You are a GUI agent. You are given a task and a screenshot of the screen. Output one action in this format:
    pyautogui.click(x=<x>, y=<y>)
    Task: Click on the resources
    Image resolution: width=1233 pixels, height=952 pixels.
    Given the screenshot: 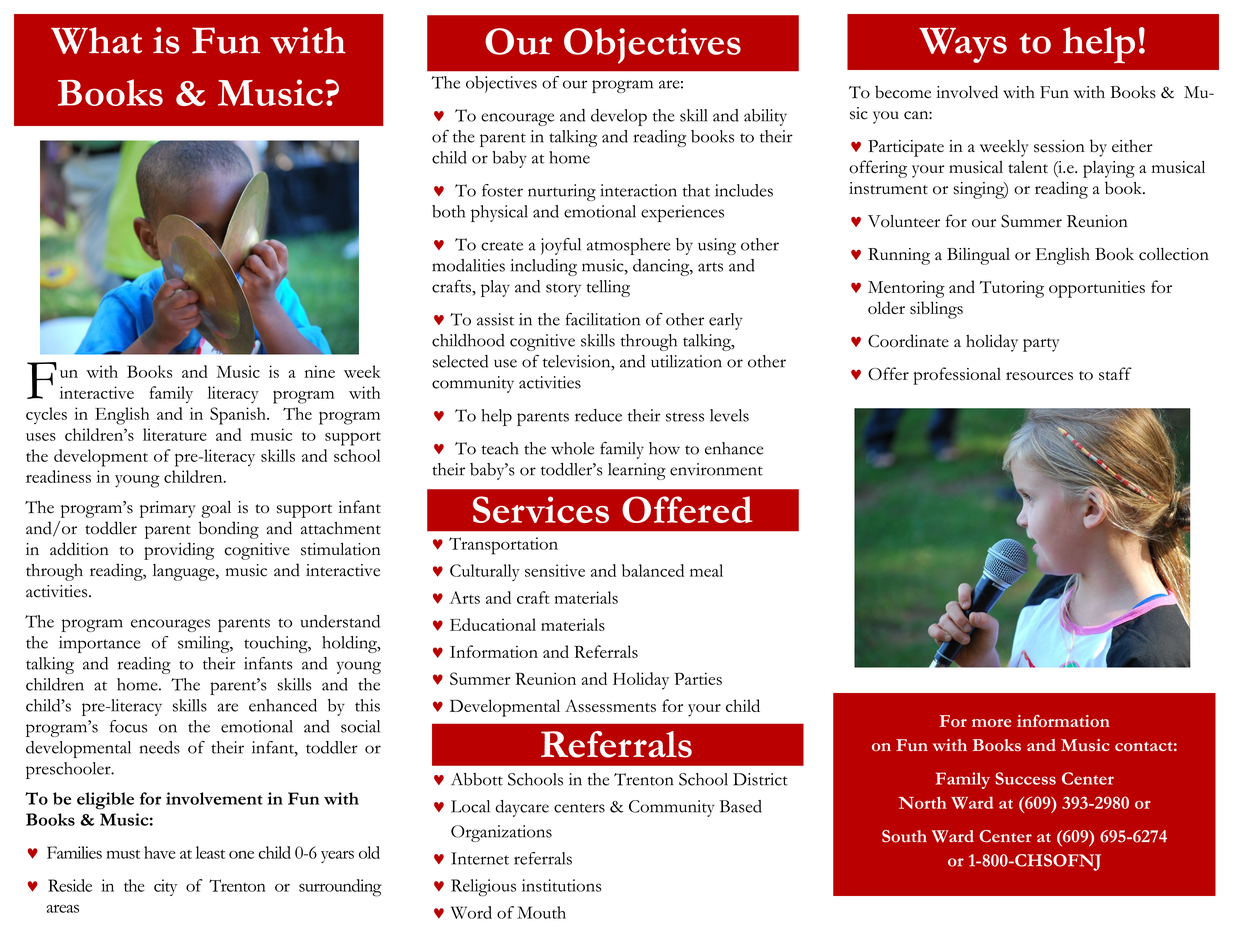 What is the action you would take?
    pyautogui.click(x=1039, y=376)
